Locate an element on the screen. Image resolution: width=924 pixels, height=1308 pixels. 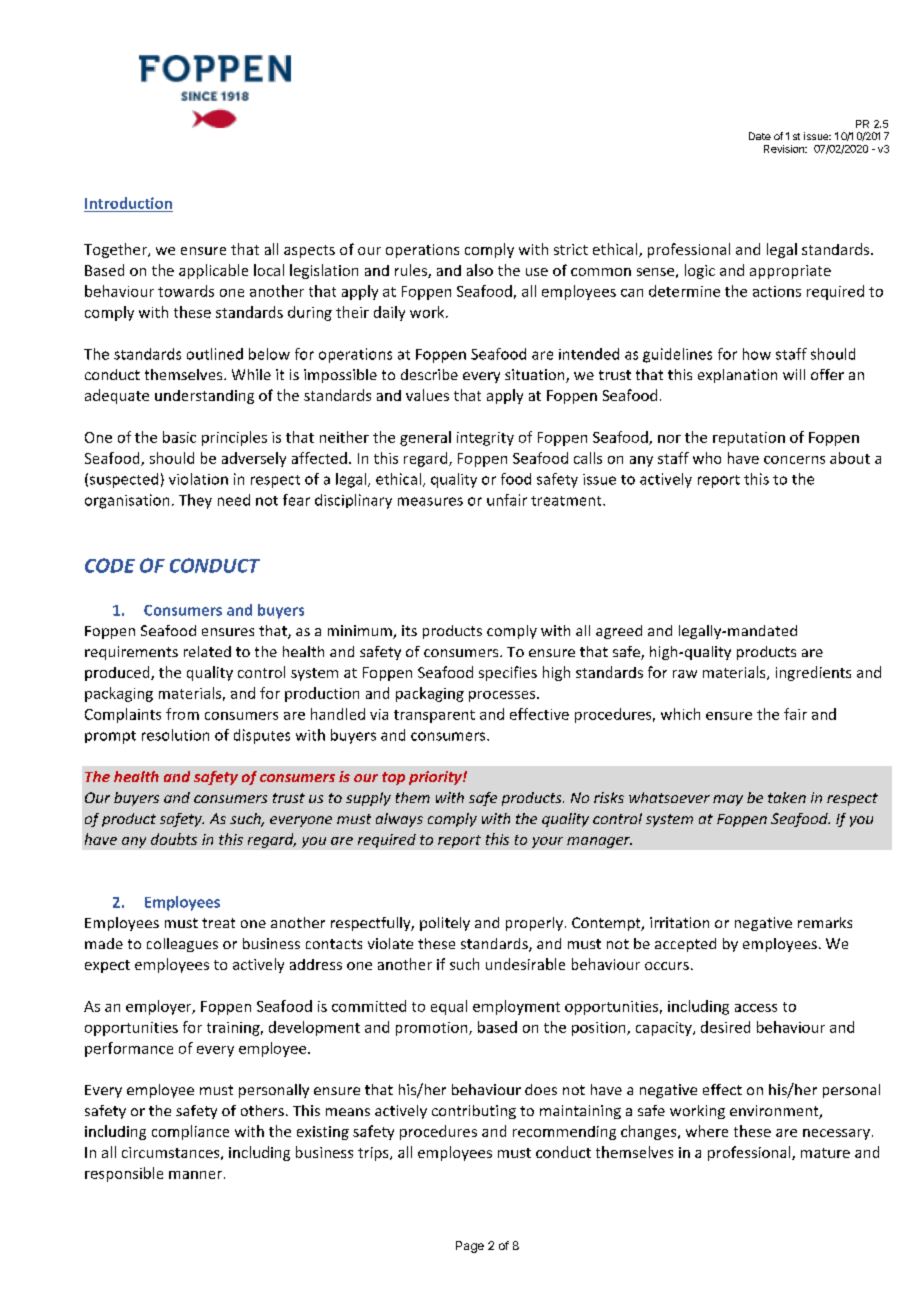
measures is located at coordinates (430, 501).
